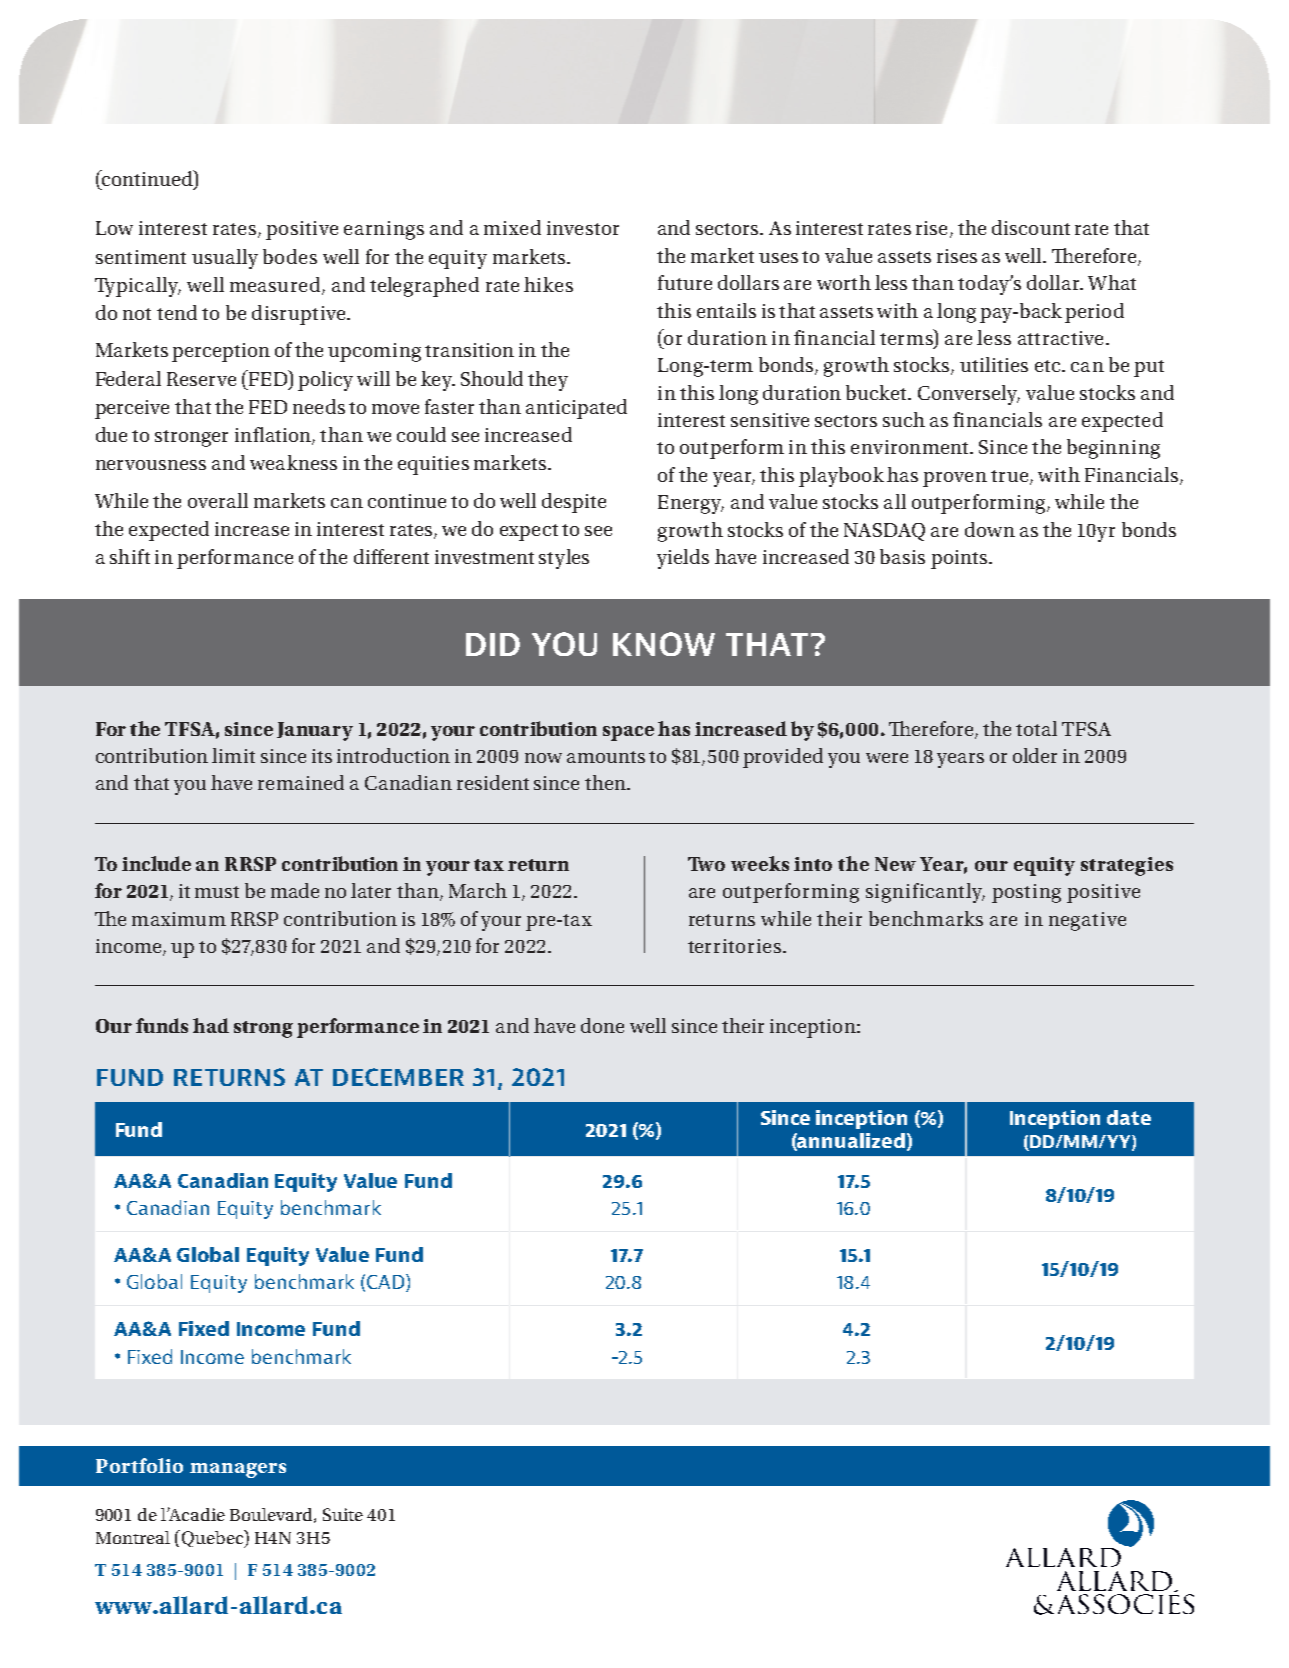 This screenshot has width=1289, height=1668. What do you see at coordinates (683, 559) in the screenshot?
I see `yields` at bounding box center [683, 559].
